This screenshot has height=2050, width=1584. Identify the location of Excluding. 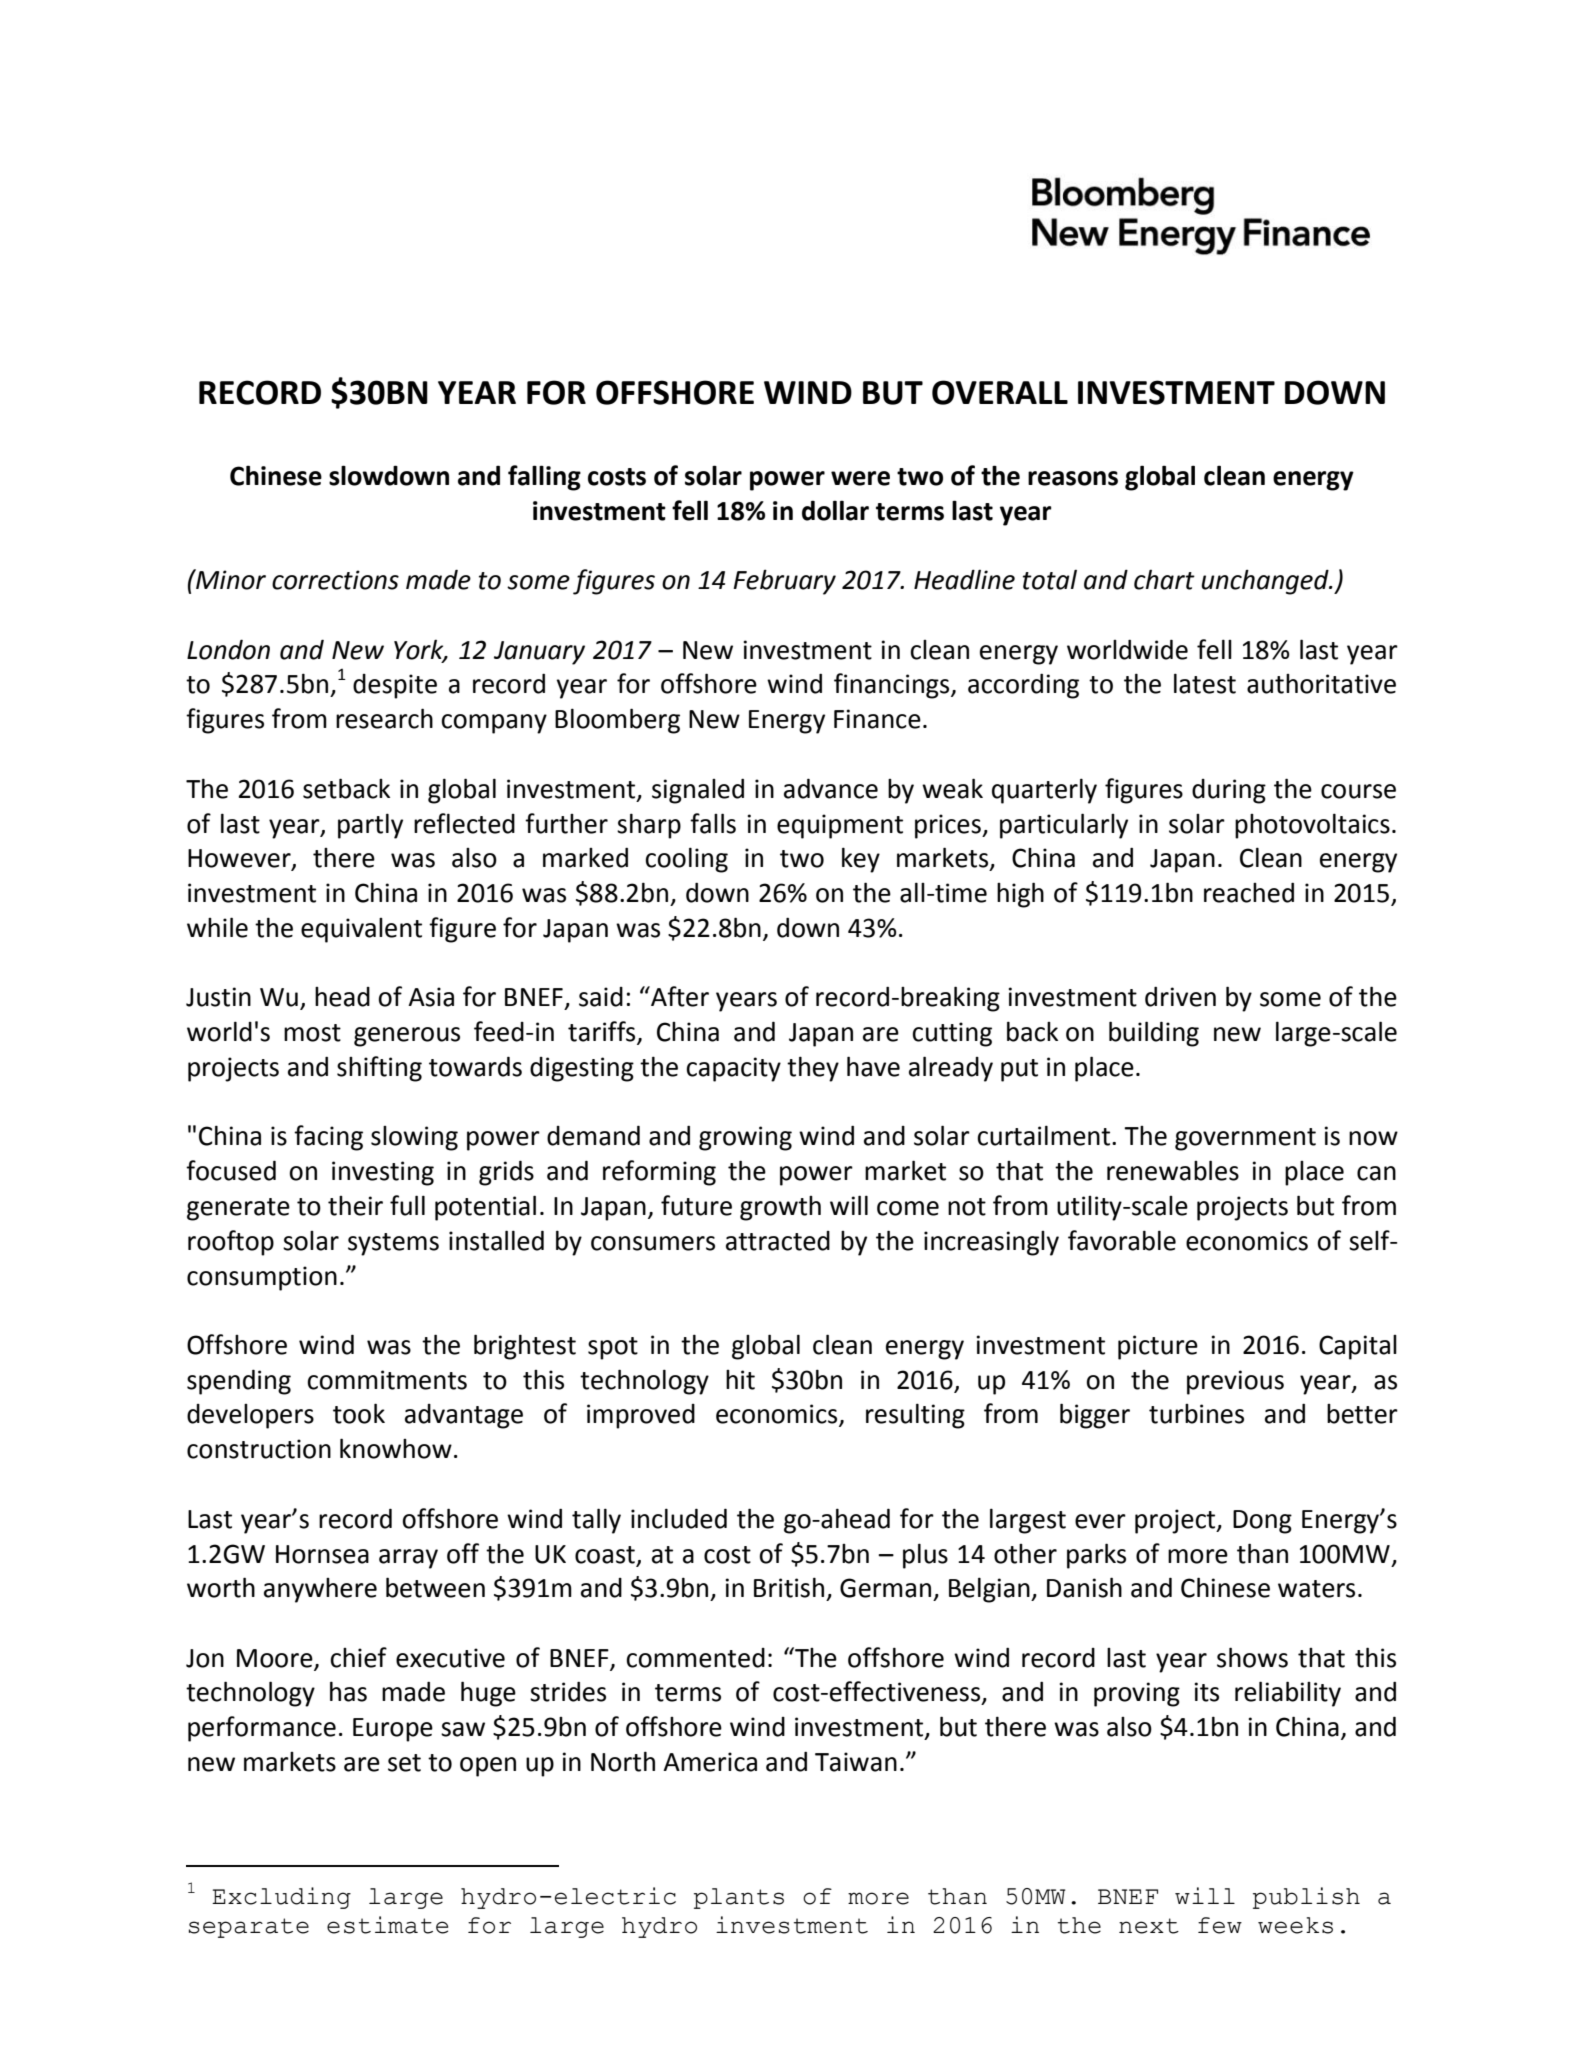
(281, 1898).
